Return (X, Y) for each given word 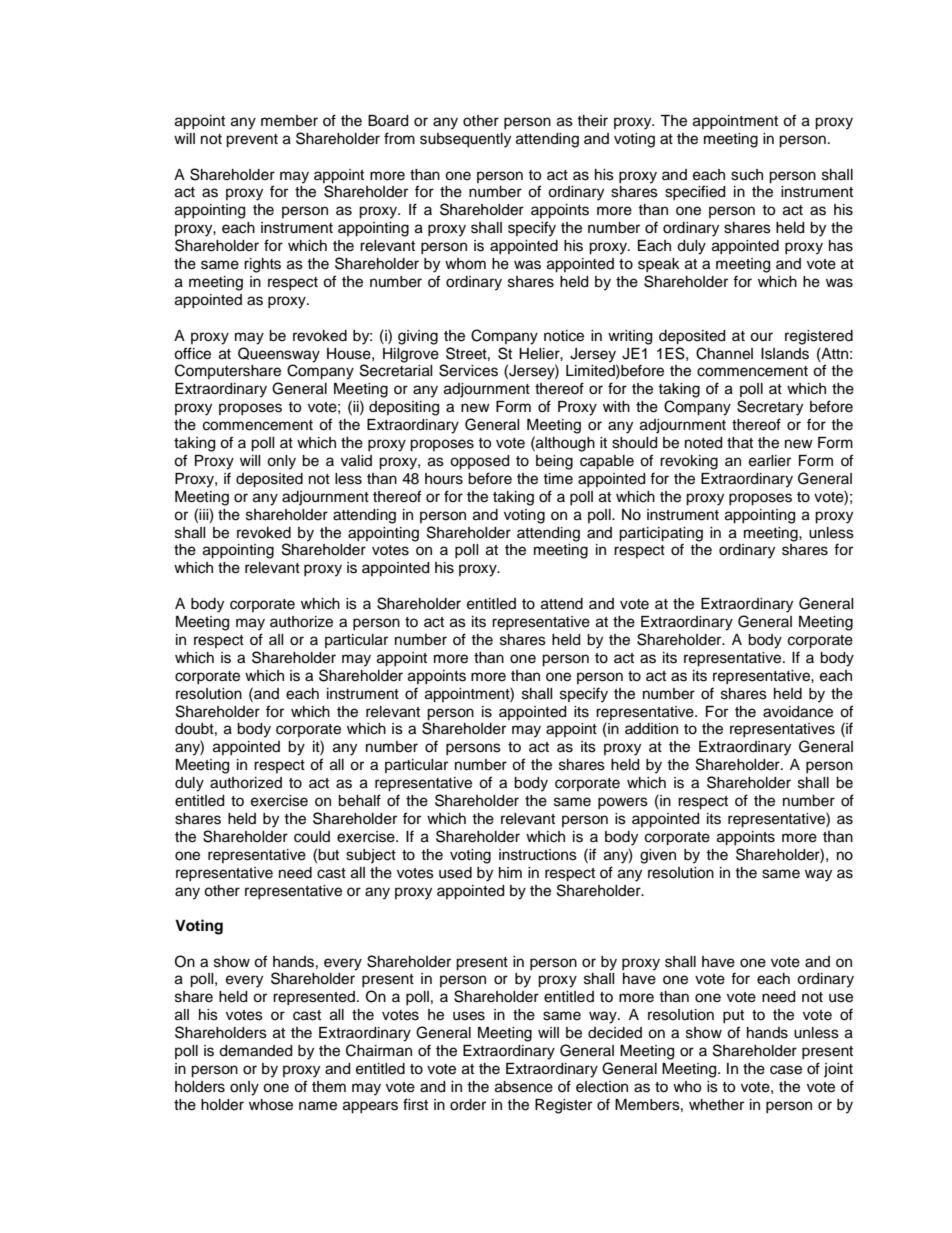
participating (661, 534)
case (786, 1070)
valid (356, 461)
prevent (252, 141)
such (747, 175)
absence (524, 1087)
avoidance (798, 712)
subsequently (465, 140)
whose (271, 1105)
